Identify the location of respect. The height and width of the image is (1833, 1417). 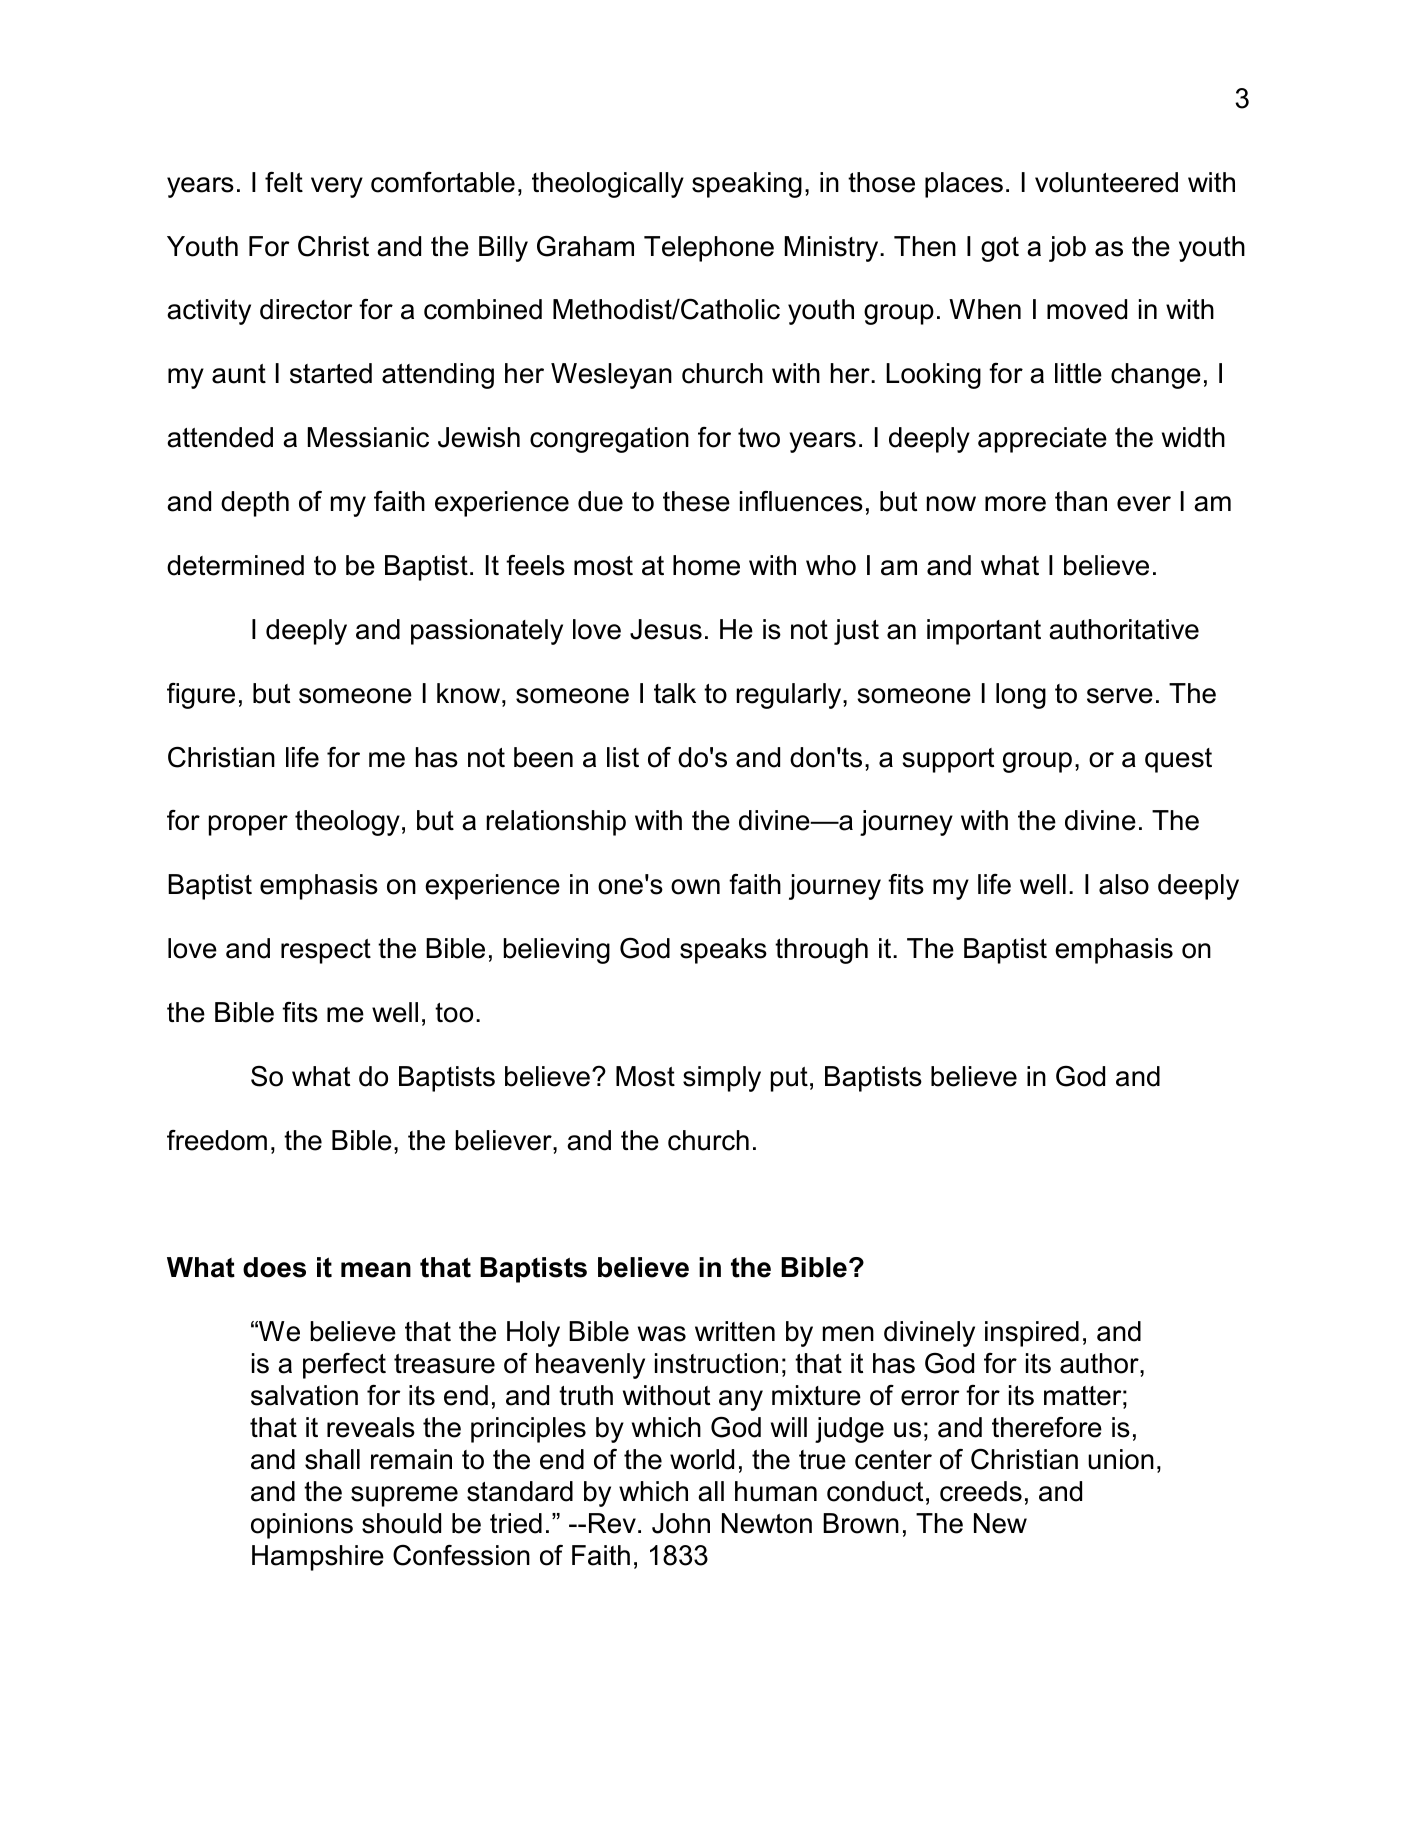
(326, 951).
